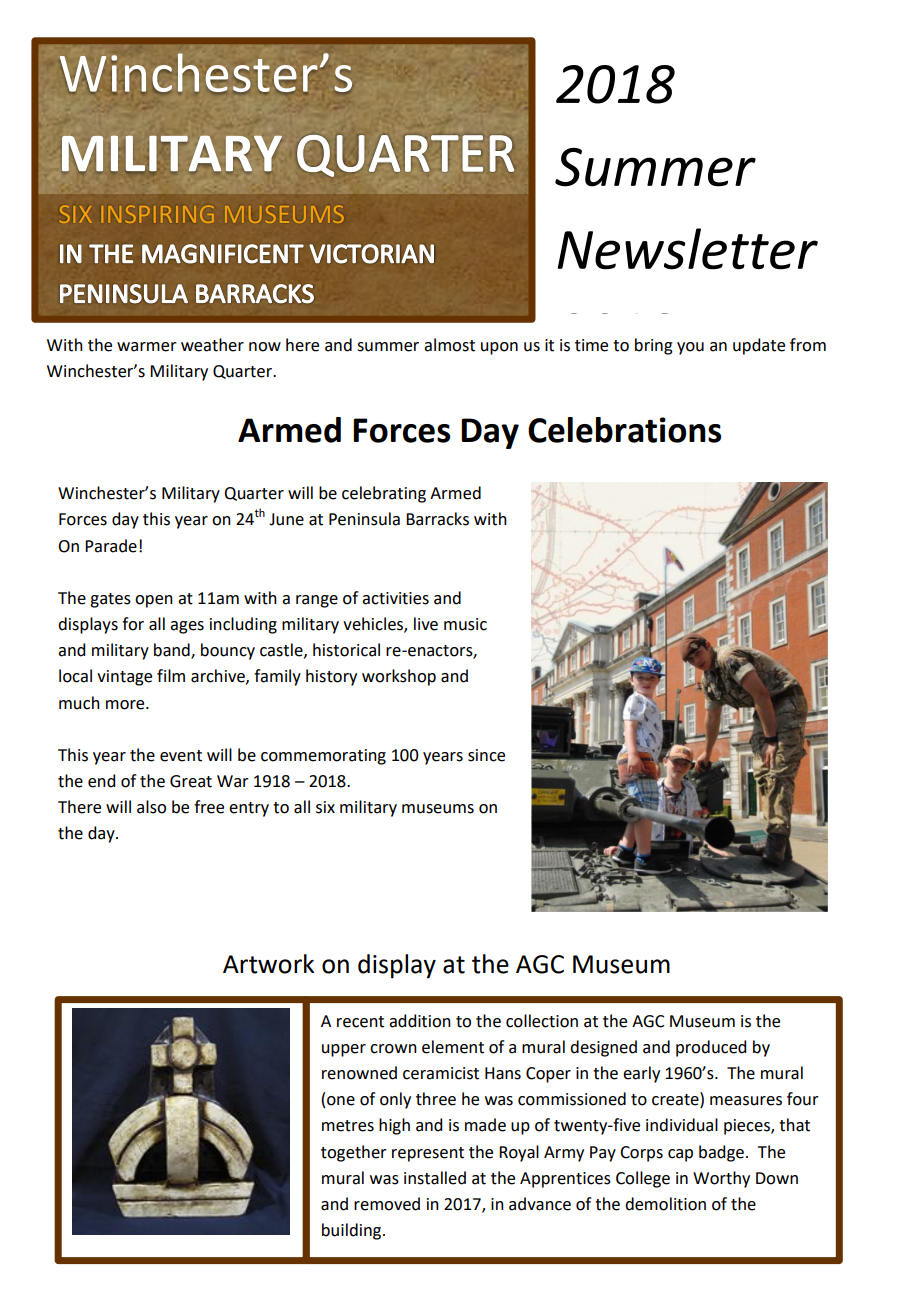  Describe the element at coordinates (420, 1021) in the screenshot. I see `addition` at that location.
